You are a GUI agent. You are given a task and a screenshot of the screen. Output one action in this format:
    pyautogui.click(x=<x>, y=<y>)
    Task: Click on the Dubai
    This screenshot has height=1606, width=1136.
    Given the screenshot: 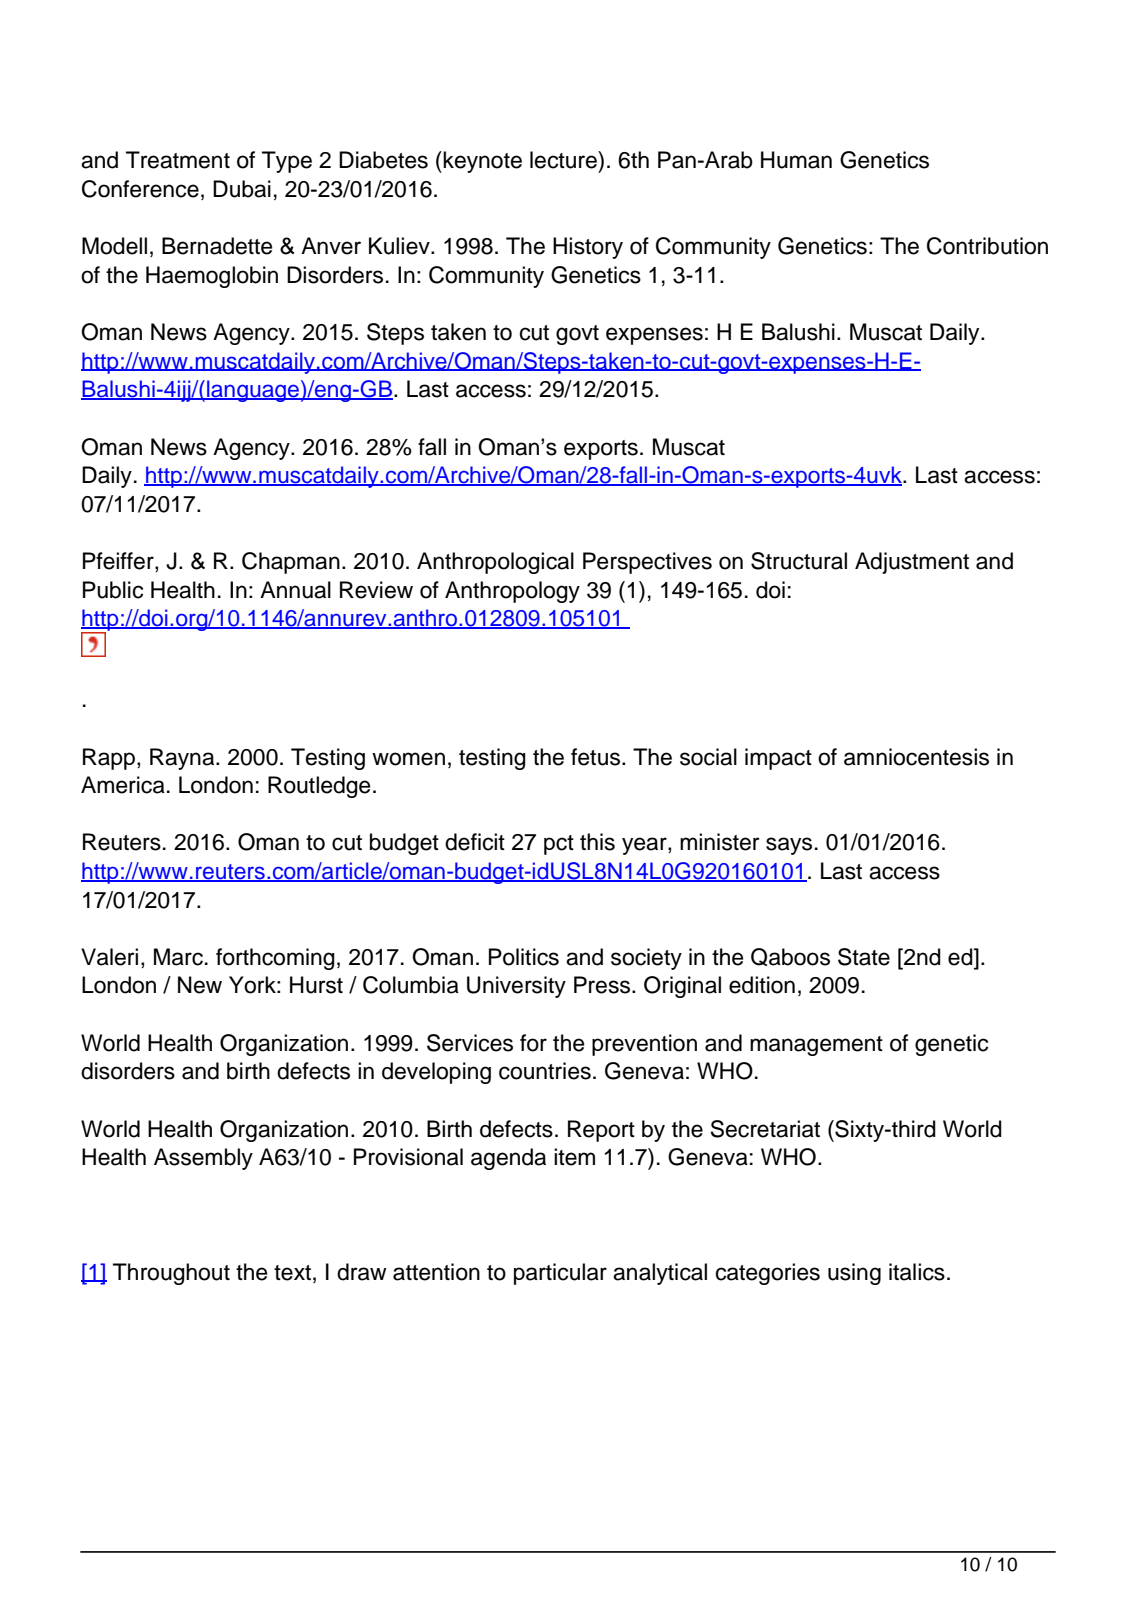 What is the action you would take?
    pyautogui.click(x=242, y=189)
